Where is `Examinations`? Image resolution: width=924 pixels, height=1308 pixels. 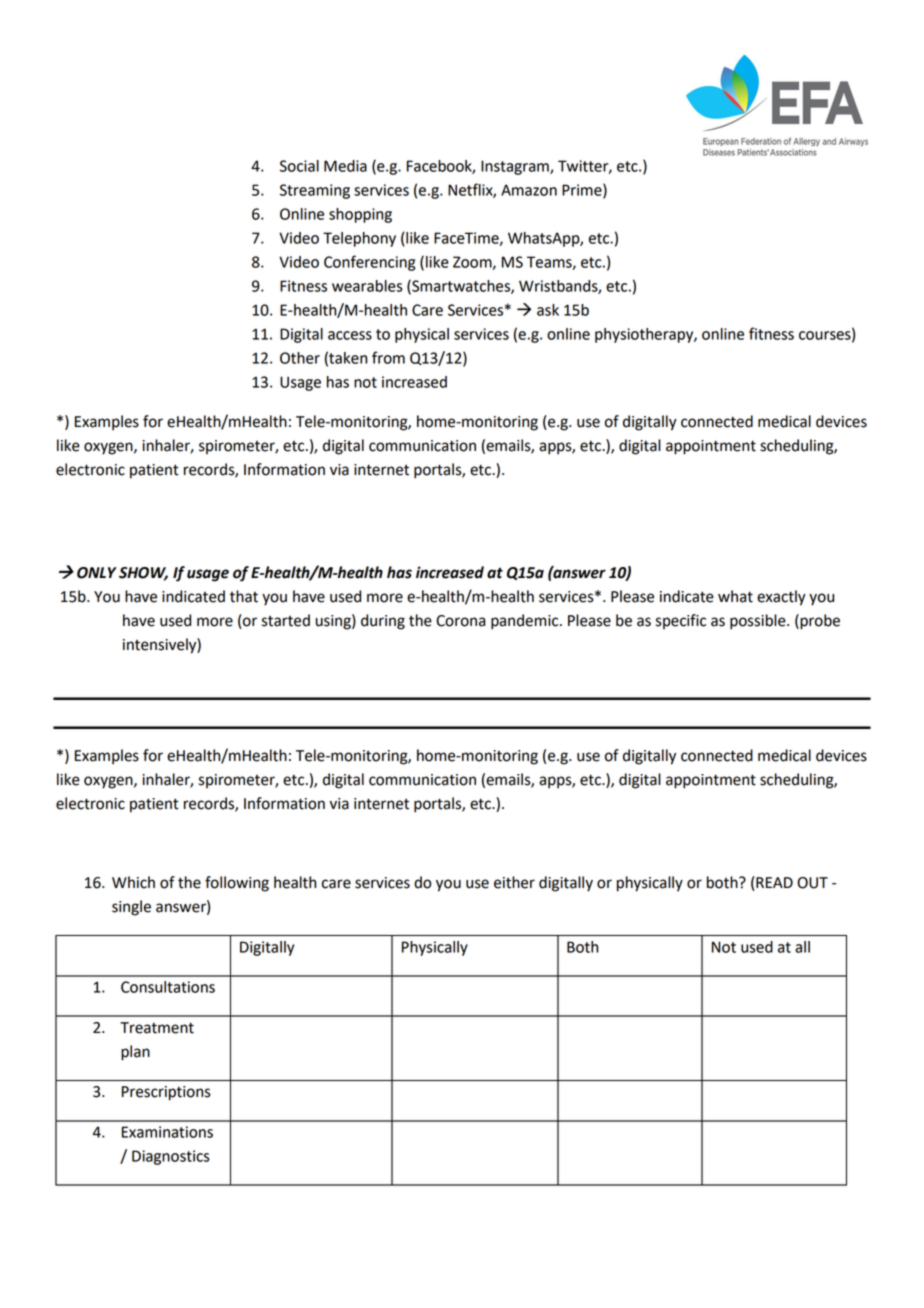 Examinations is located at coordinates (167, 1132).
